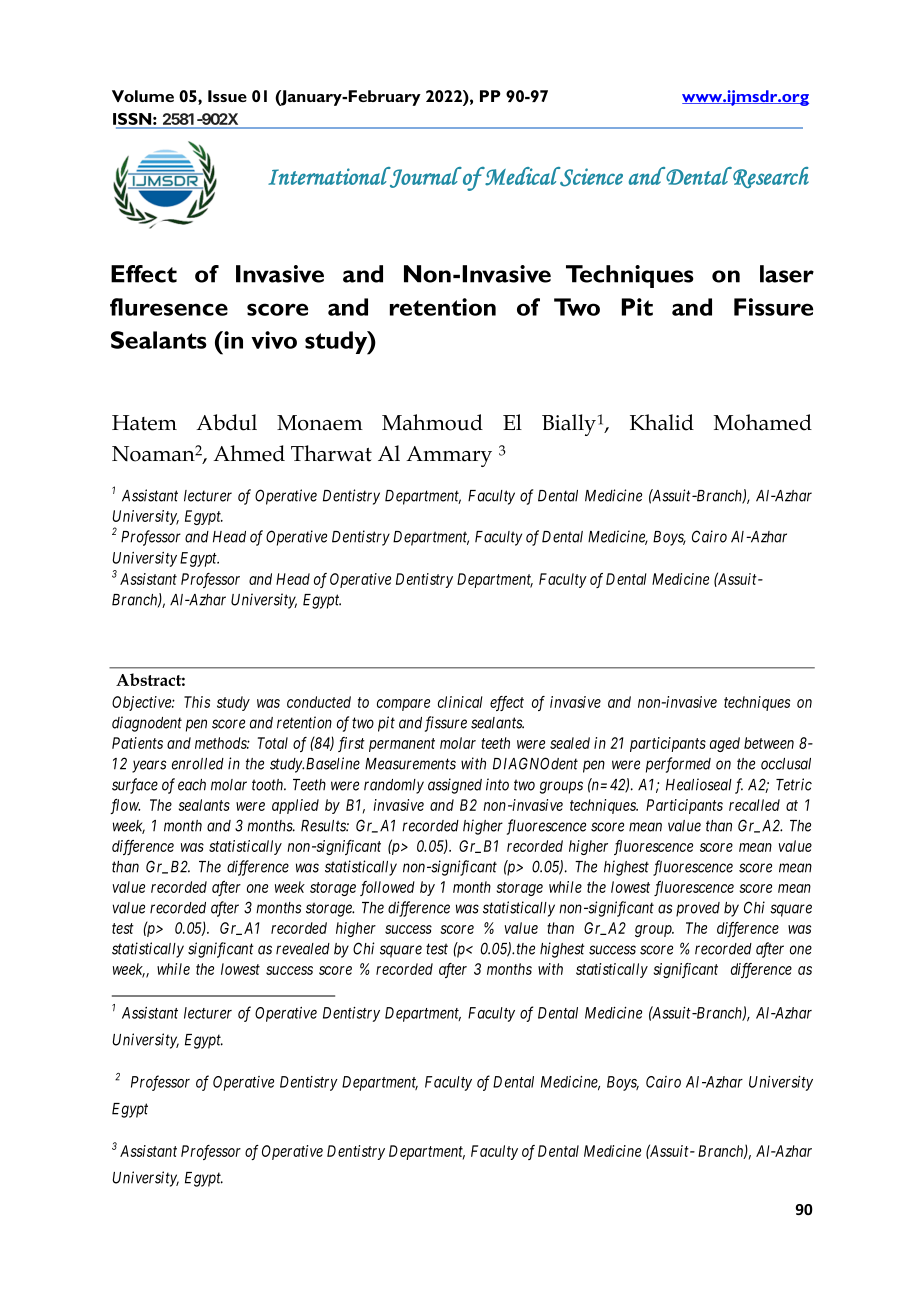 Image resolution: width=924 pixels, height=1308 pixels. What do you see at coordinates (770, 177) in the screenshot?
I see `Research` at bounding box center [770, 177].
